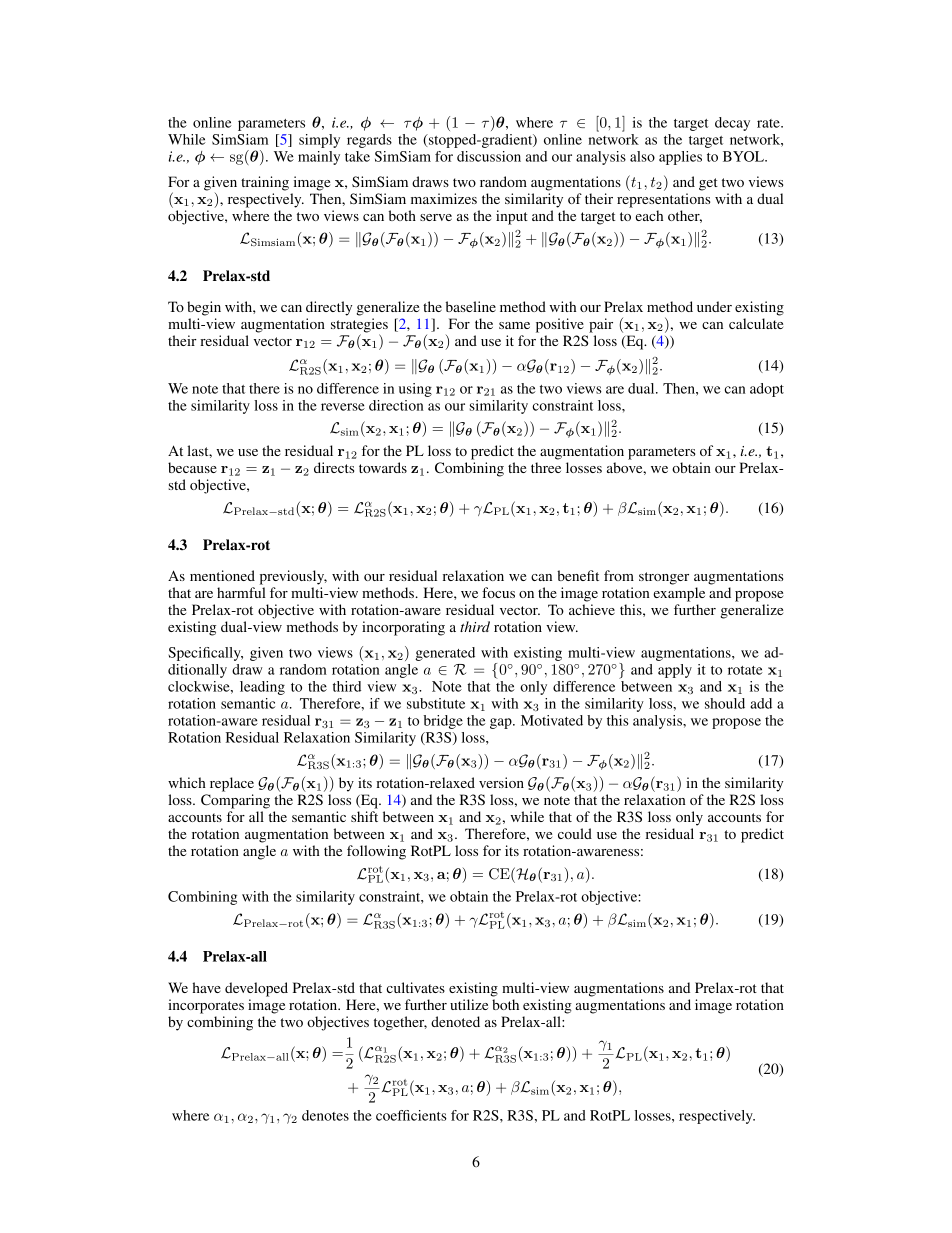 This document has width=952, height=1233. I want to click on utilize, so click(469, 1004).
